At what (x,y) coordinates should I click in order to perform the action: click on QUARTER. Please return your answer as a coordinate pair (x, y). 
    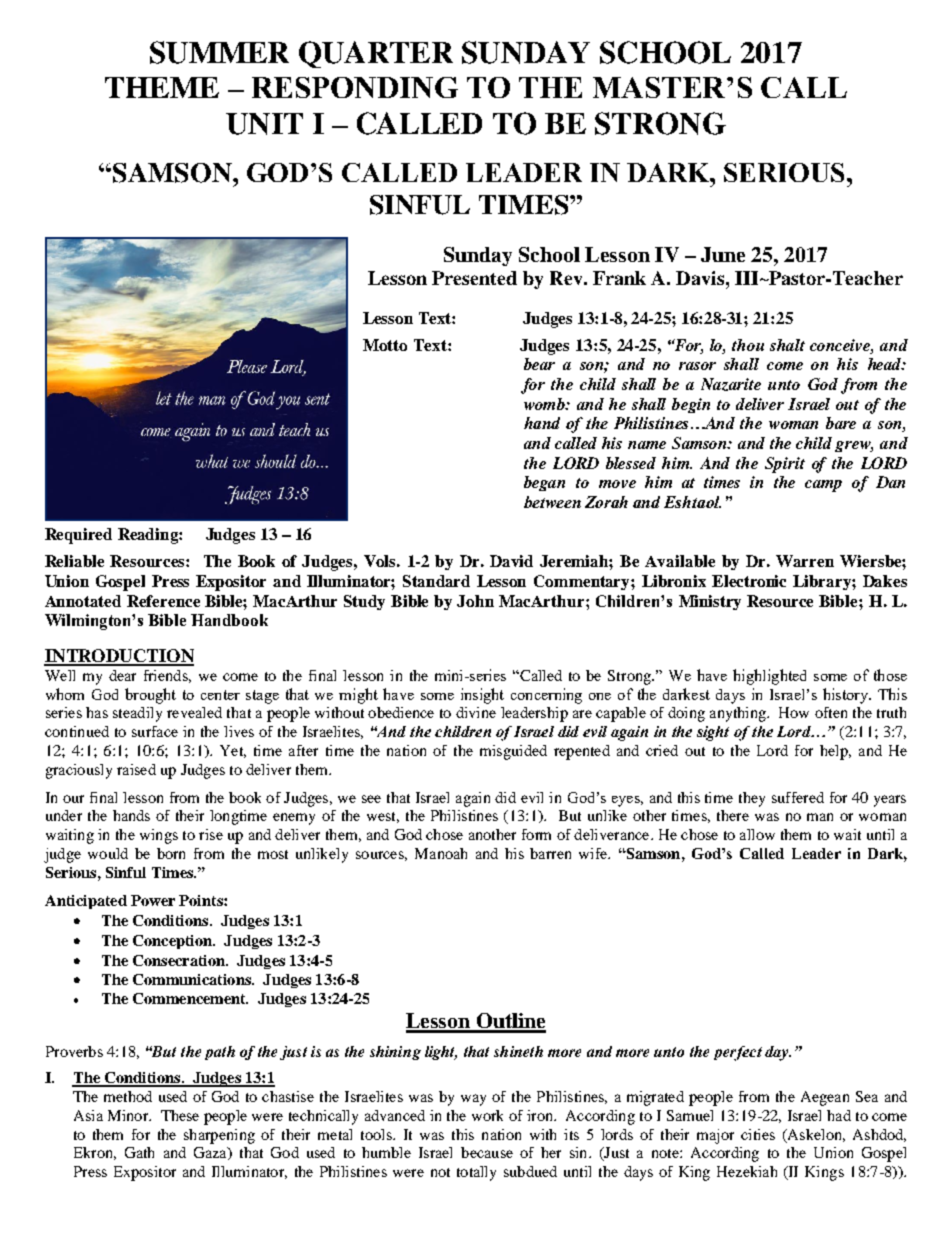
    Looking at the image, I should click on (376, 54).
